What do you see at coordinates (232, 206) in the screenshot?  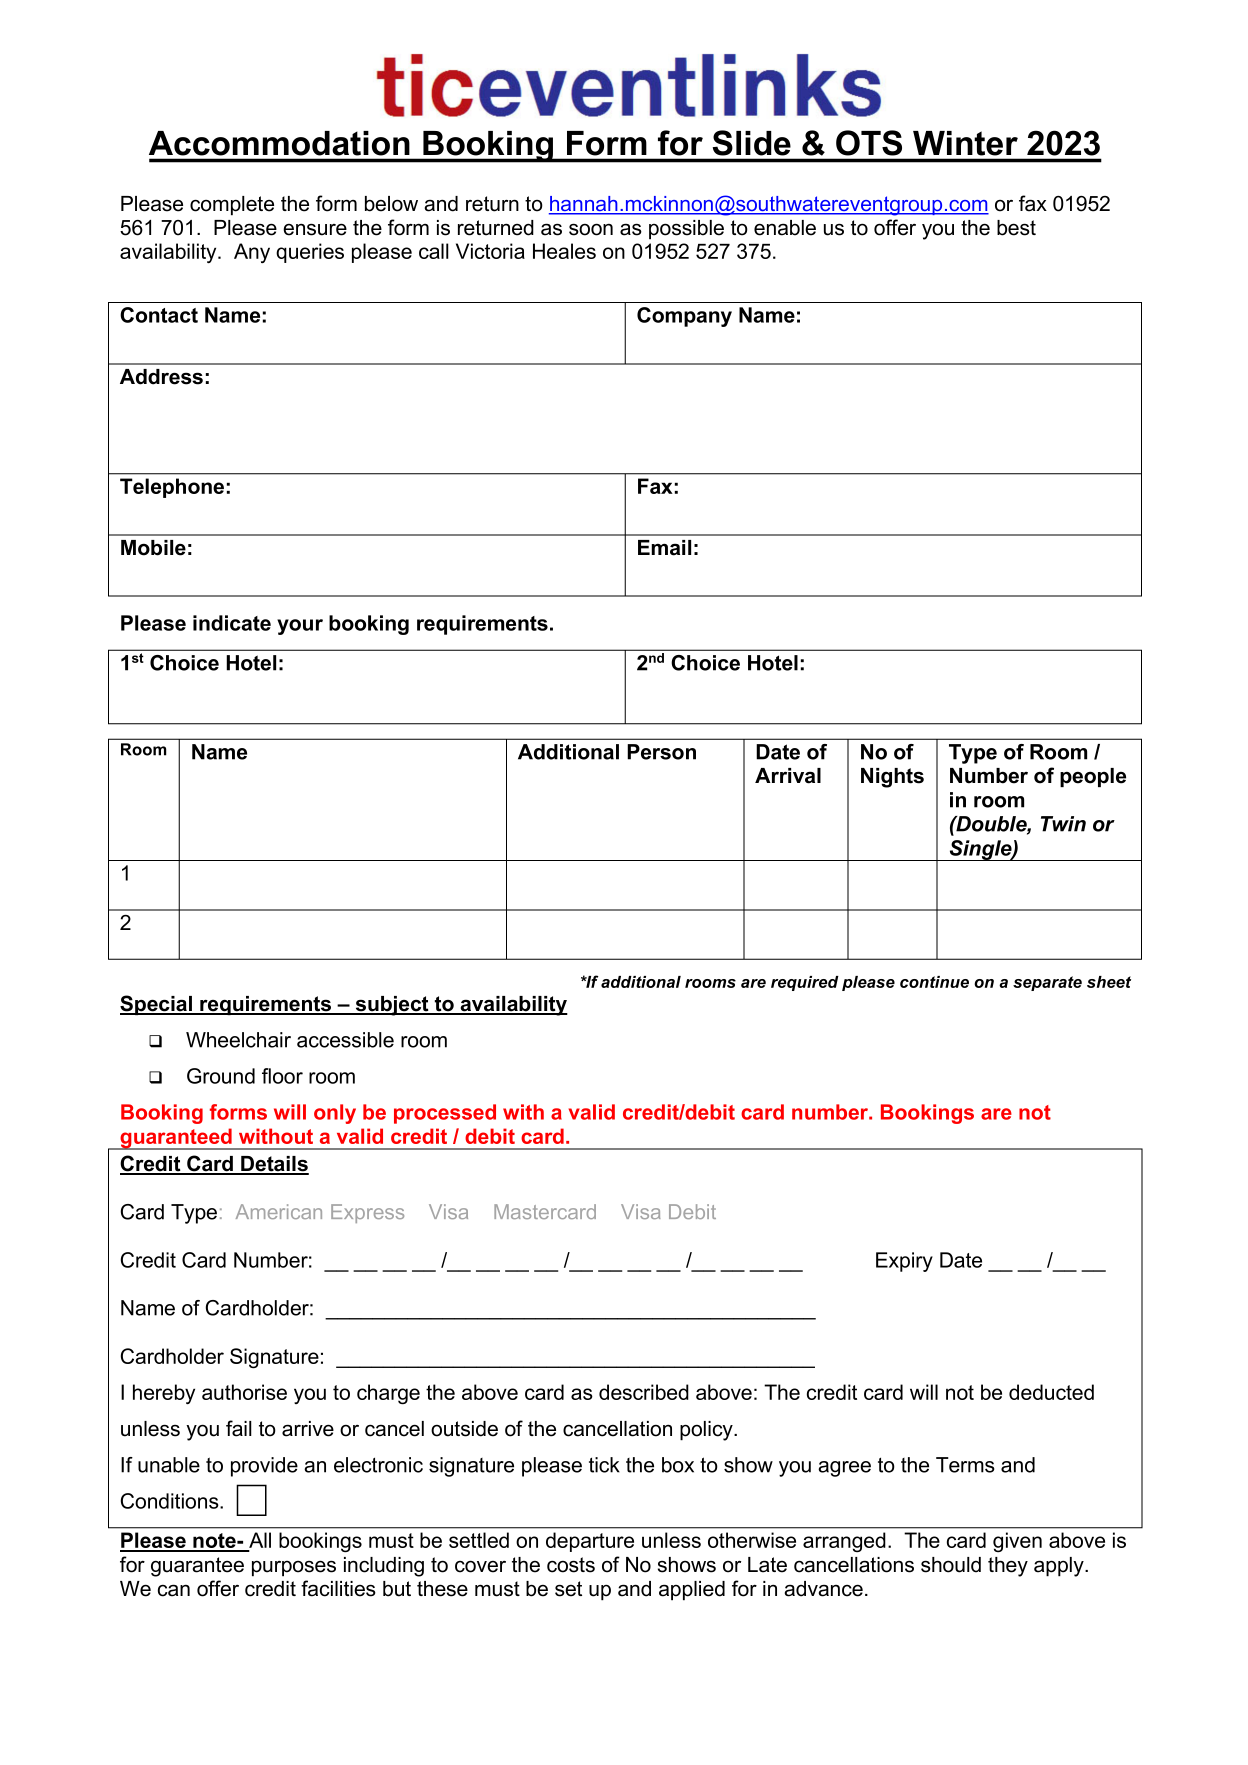 I see `complete` at bounding box center [232, 206].
